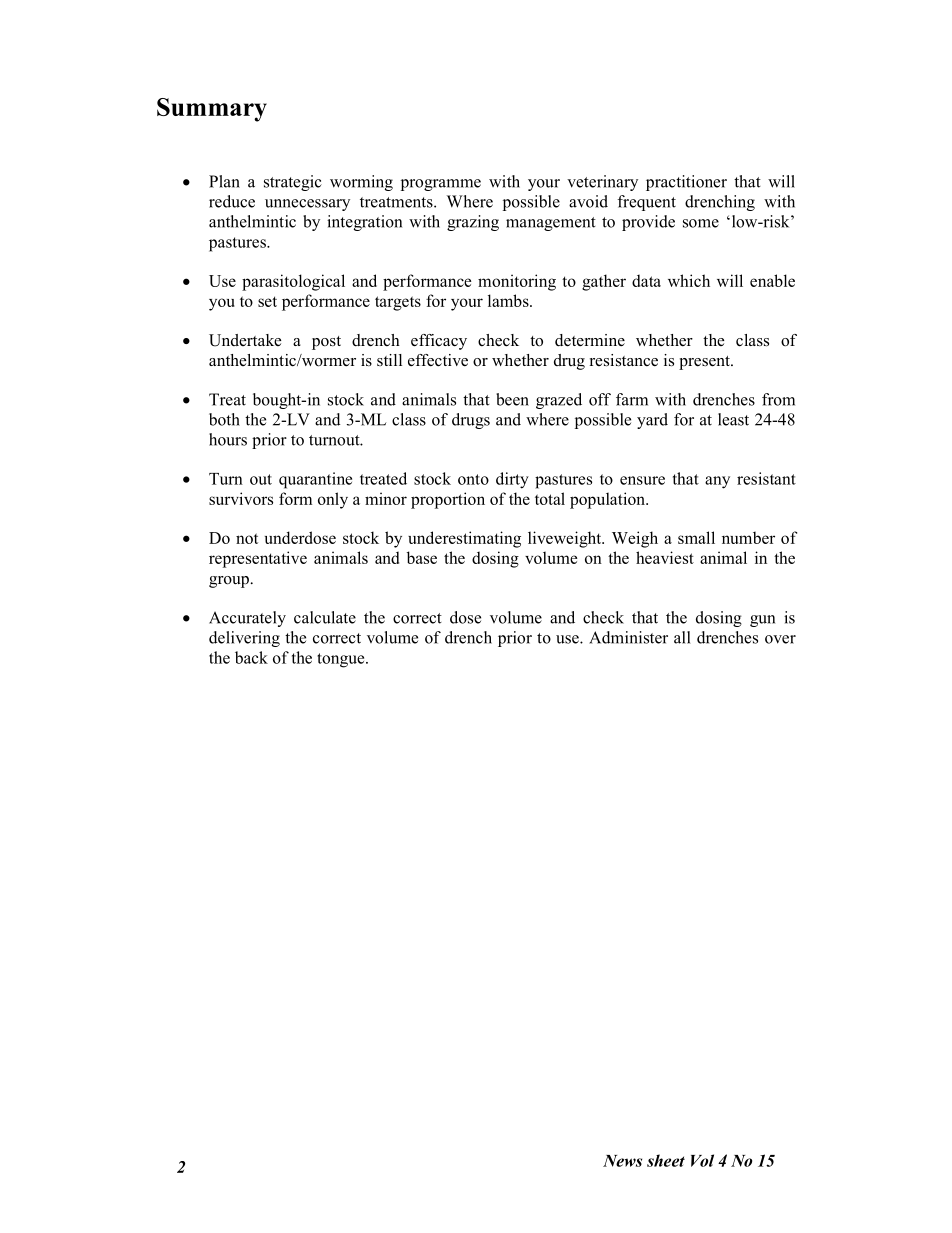 Image resolution: width=952 pixels, height=1233 pixels. What do you see at coordinates (512, 480) in the document?
I see `dirty` at bounding box center [512, 480].
